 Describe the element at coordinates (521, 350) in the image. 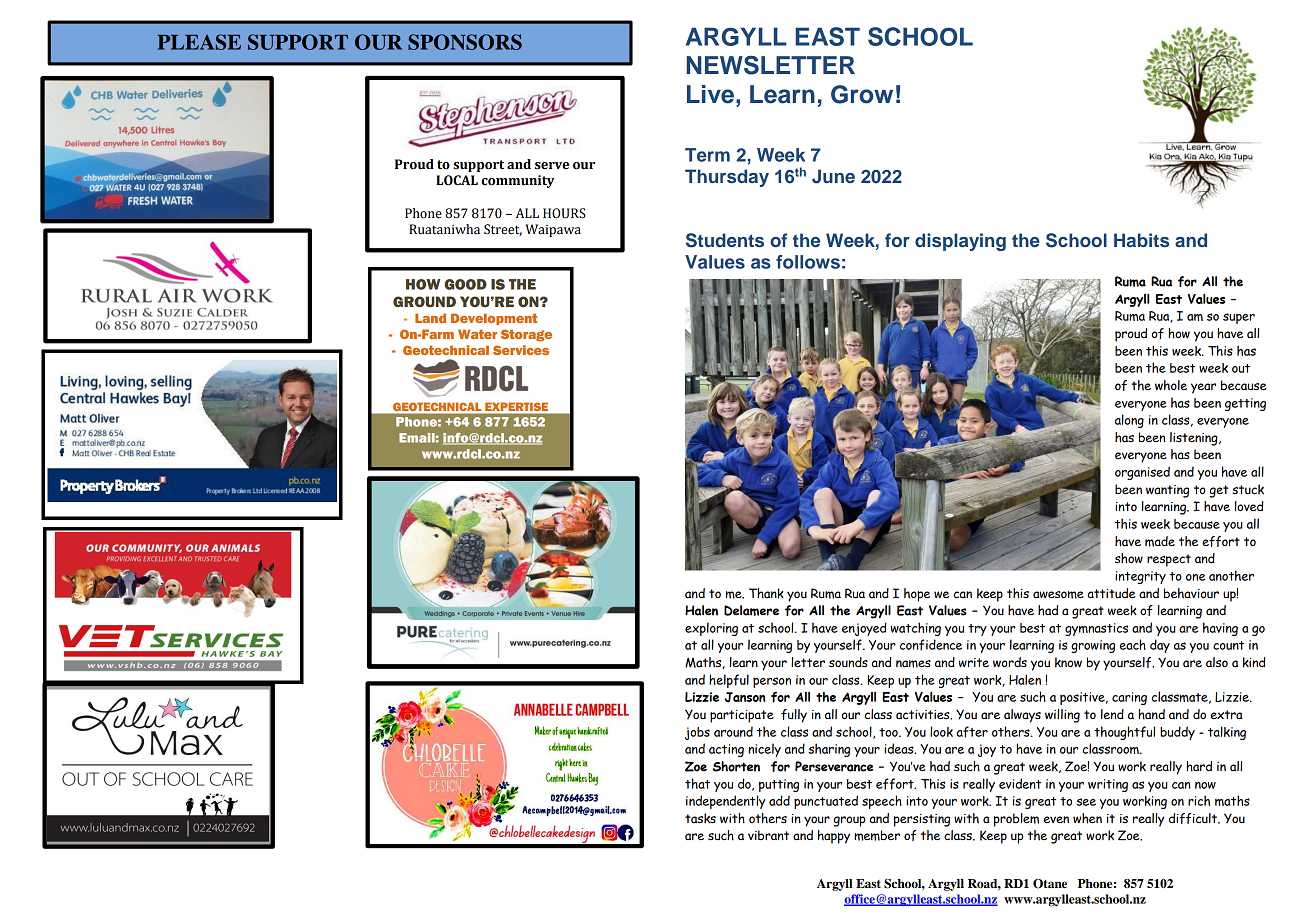

I see `Services` at that location.
